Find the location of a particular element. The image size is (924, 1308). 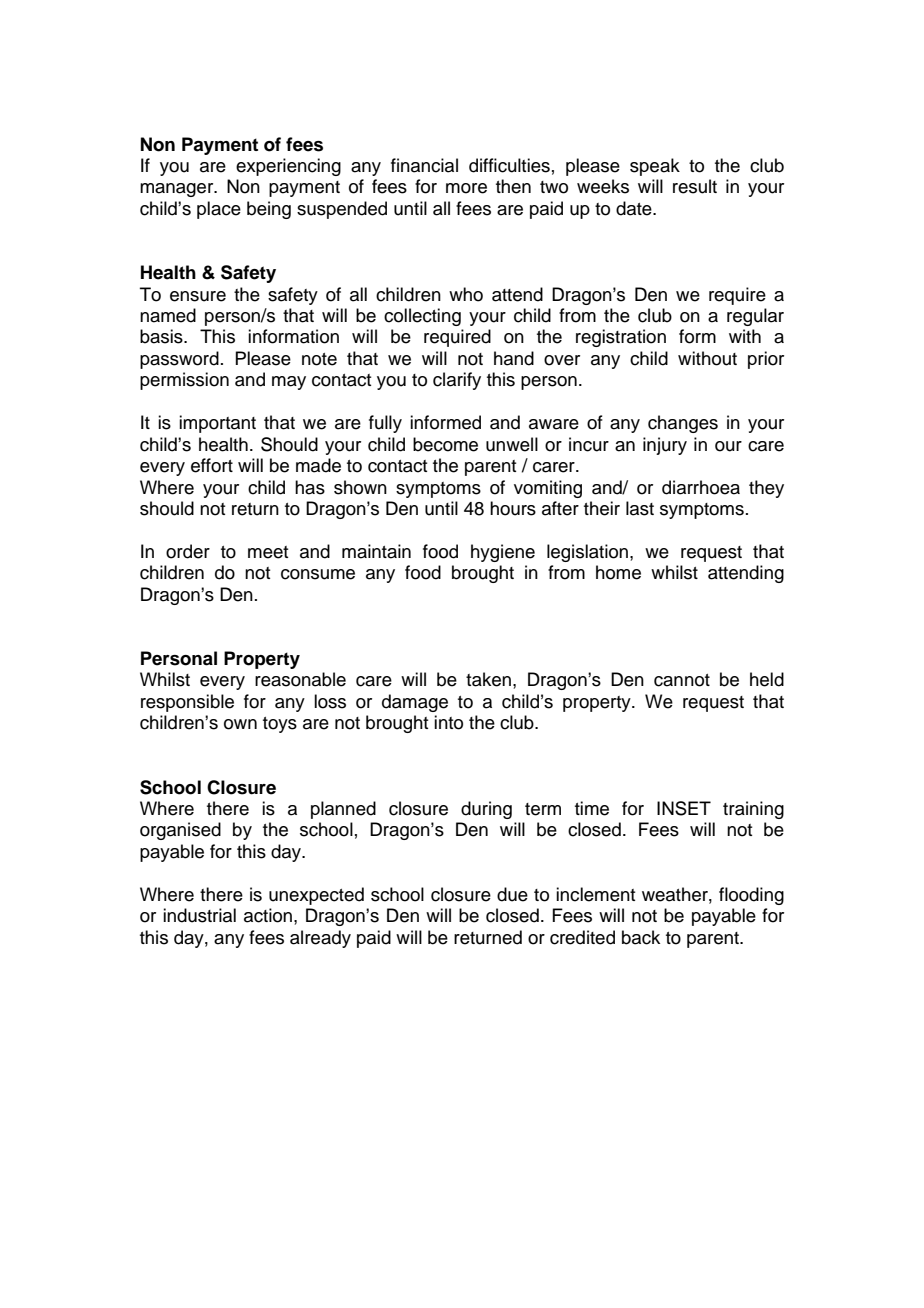

cannot is located at coordinates (682, 680).
